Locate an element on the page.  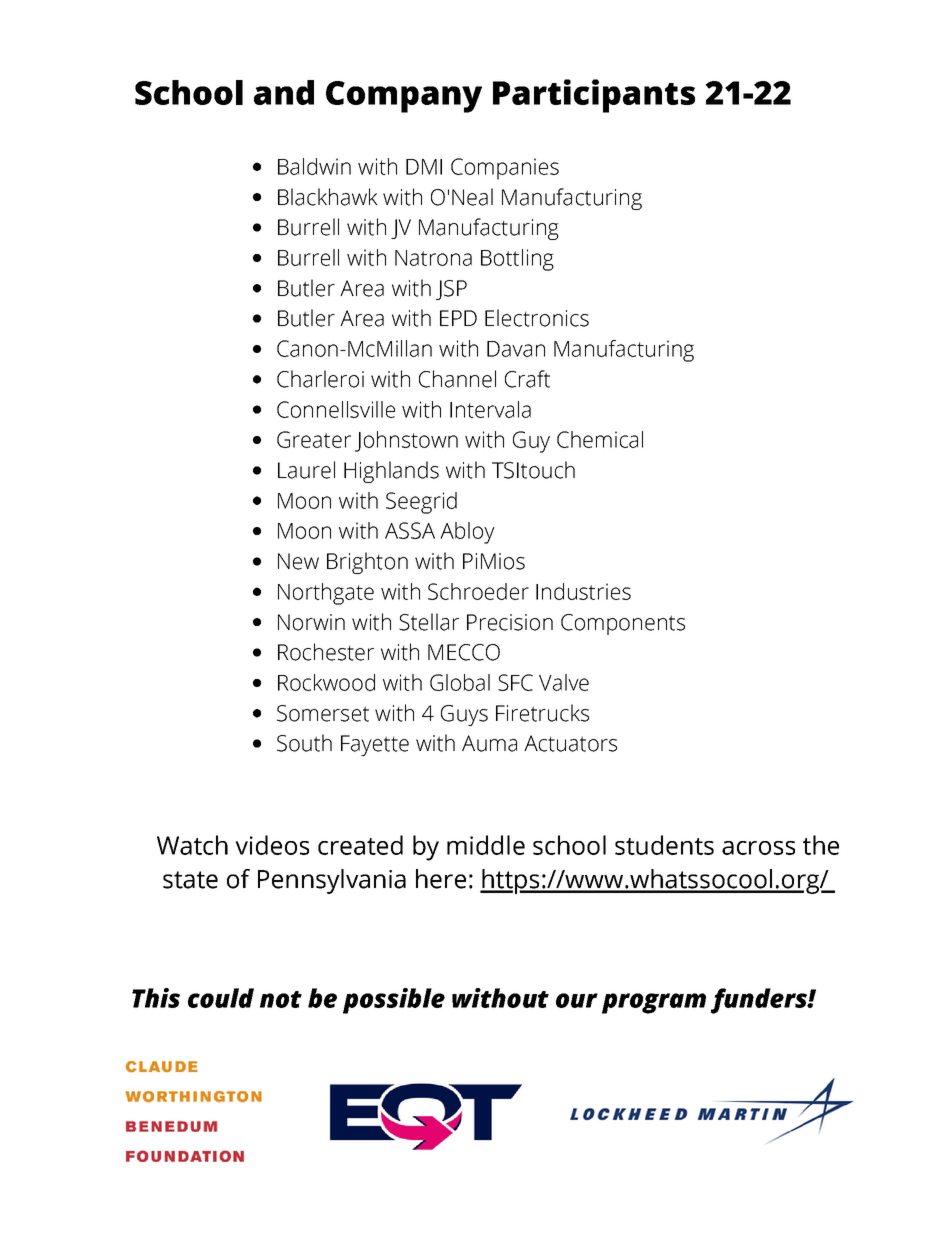
Components is located at coordinates (623, 624).
